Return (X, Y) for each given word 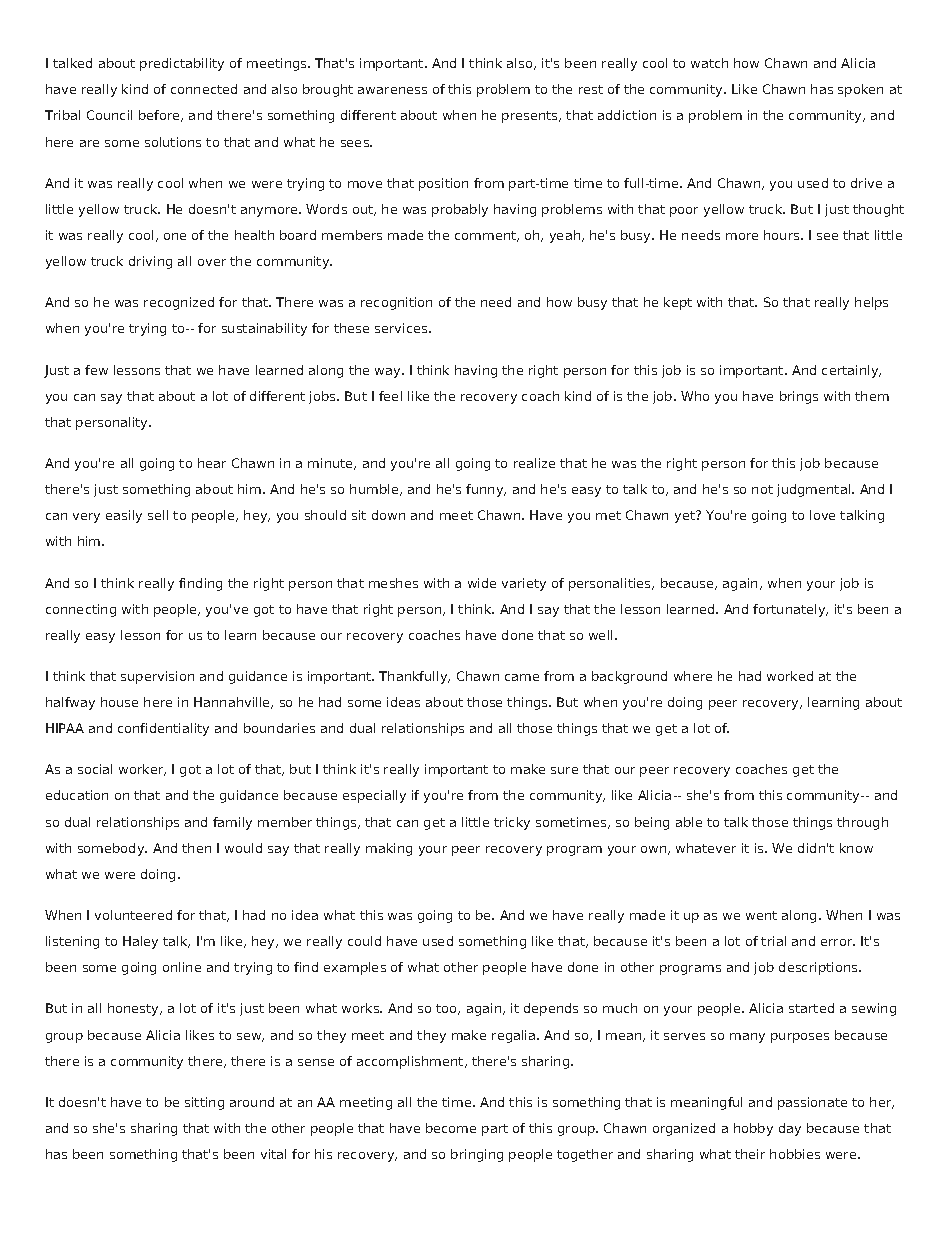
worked (790, 676)
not (762, 489)
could (364, 941)
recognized (179, 303)
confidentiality (163, 729)
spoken (860, 90)
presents (531, 117)
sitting (204, 1103)
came (522, 677)
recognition (396, 303)
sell (158, 515)
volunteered (133, 915)
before (161, 116)
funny (486, 490)
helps (871, 303)
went (761, 915)
